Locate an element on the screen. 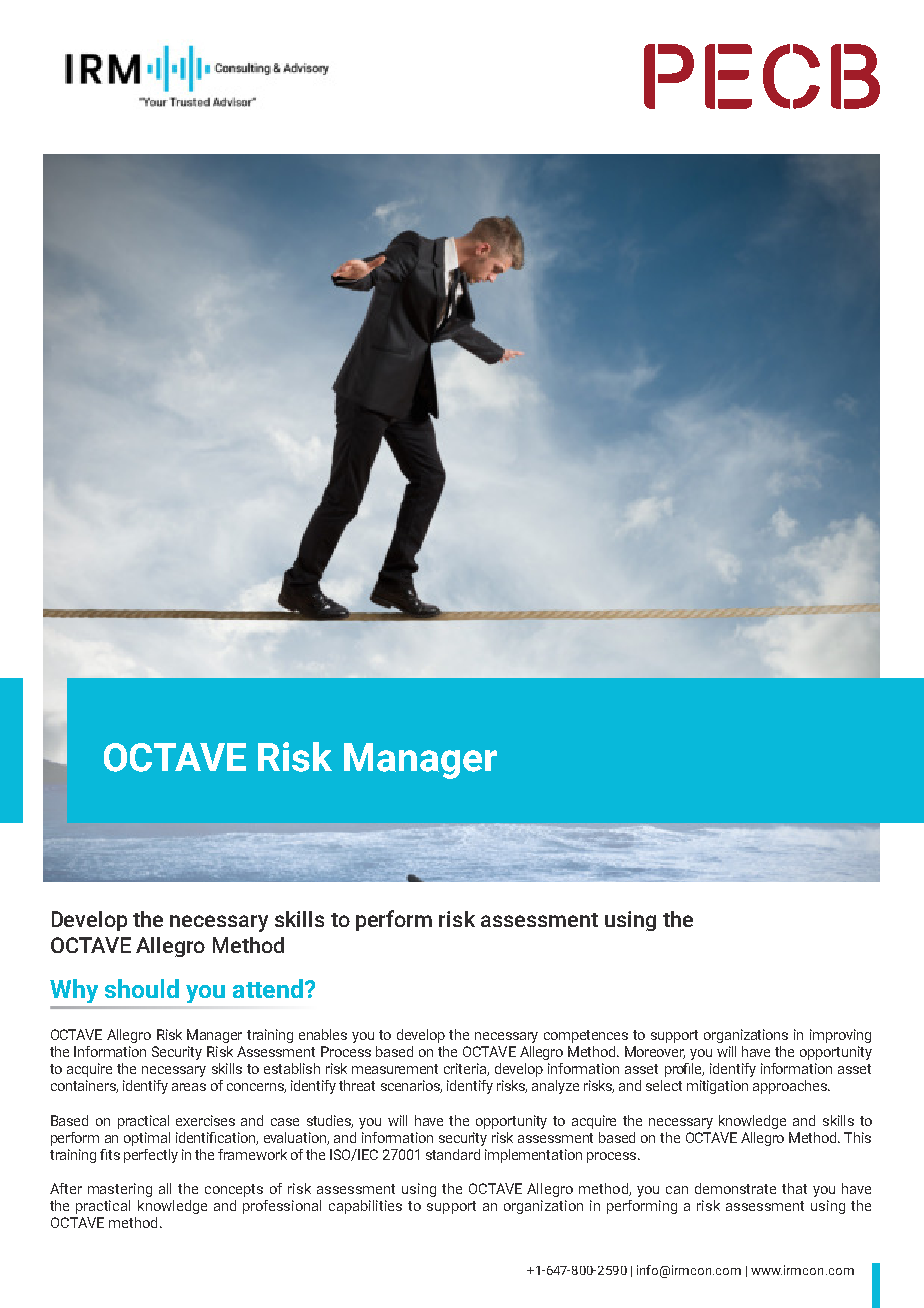 The width and height of the screenshot is (924, 1308). exercises is located at coordinates (205, 1120).
